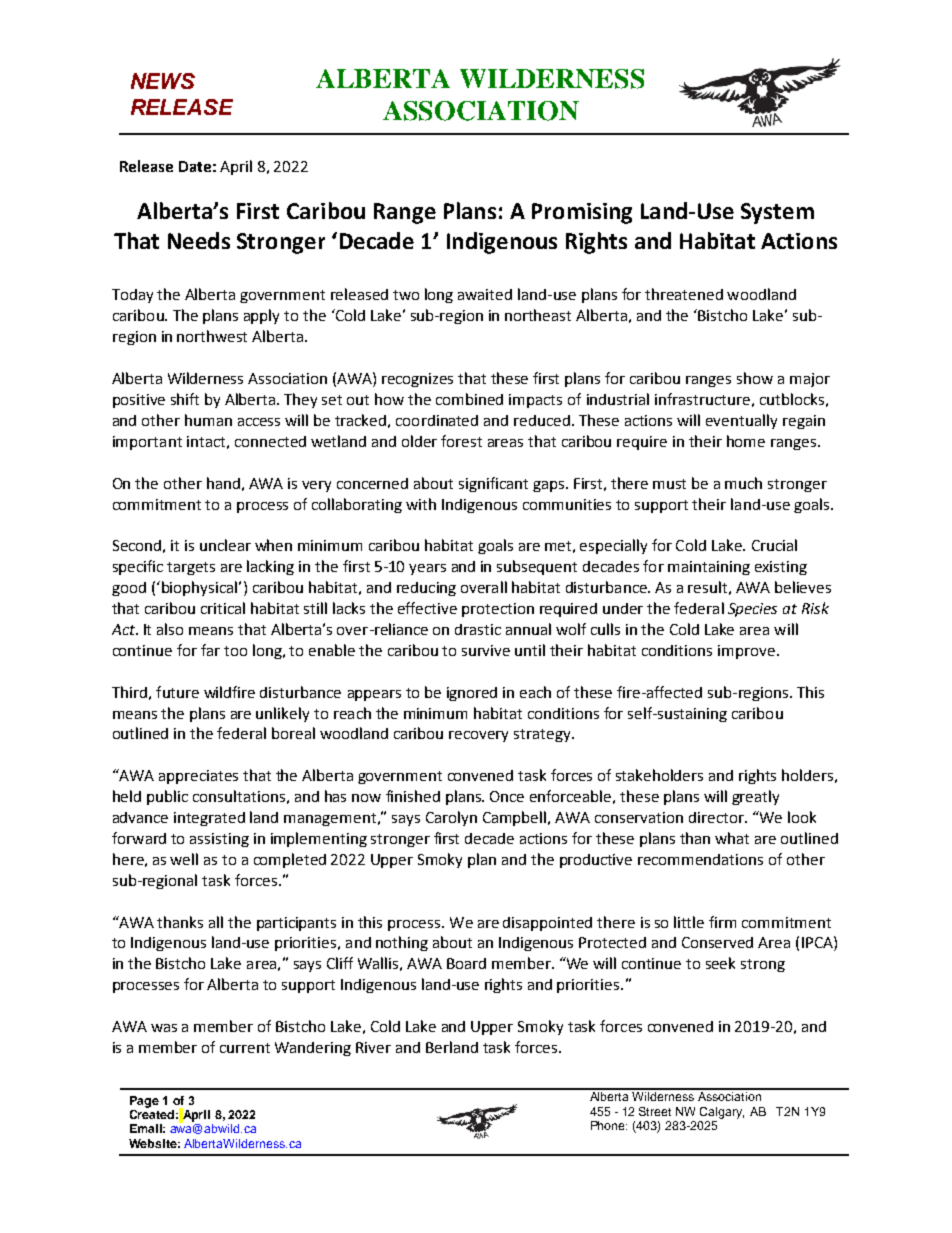  What do you see at coordinates (777, 213) in the page?
I see `System` at bounding box center [777, 213].
